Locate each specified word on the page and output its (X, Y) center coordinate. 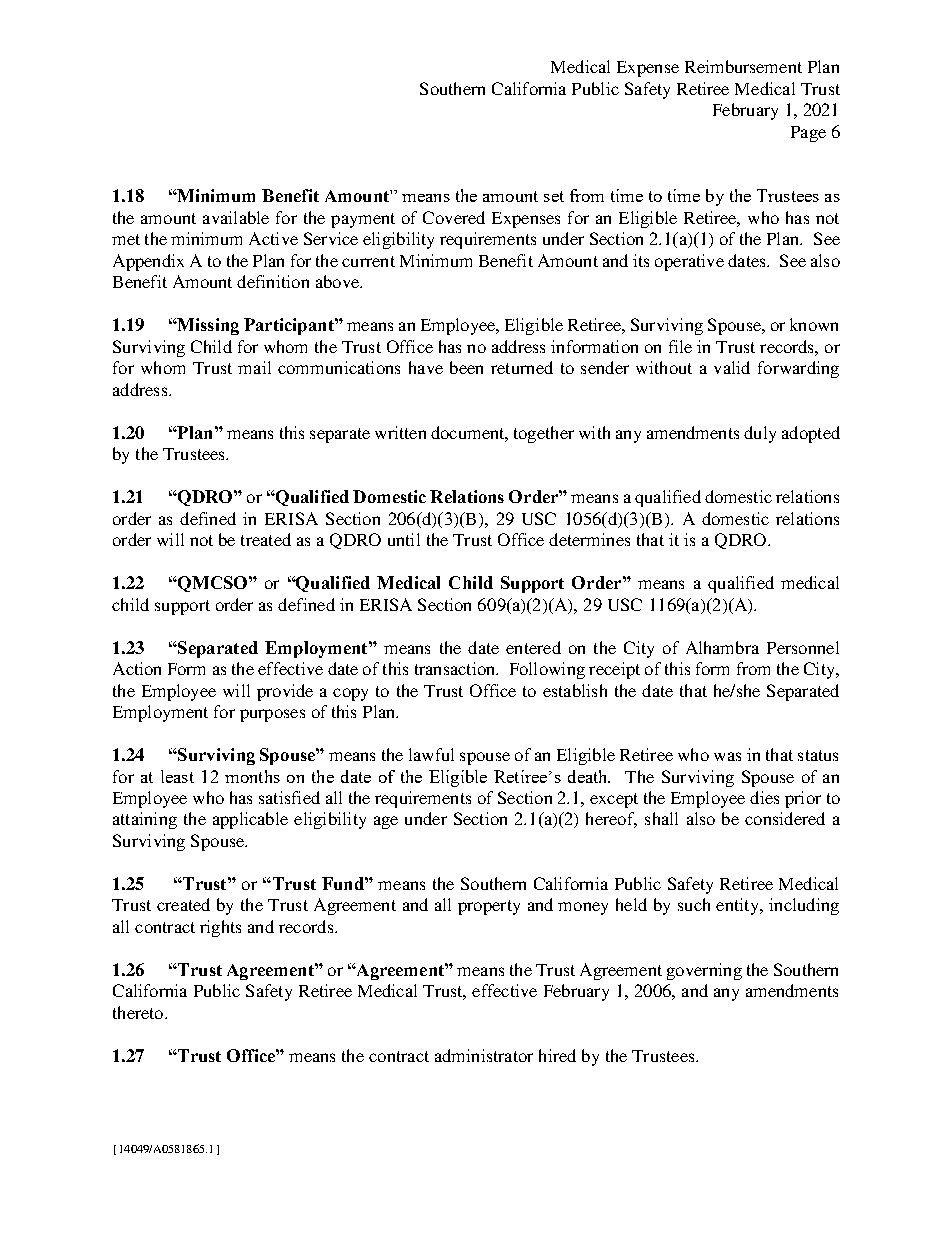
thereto (139, 1012)
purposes (272, 715)
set (554, 196)
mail (254, 367)
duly (760, 434)
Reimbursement (743, 66)
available (236, 217)
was (727, 756)
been (466, 367)
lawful (431, 754)
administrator (484, 1055)
